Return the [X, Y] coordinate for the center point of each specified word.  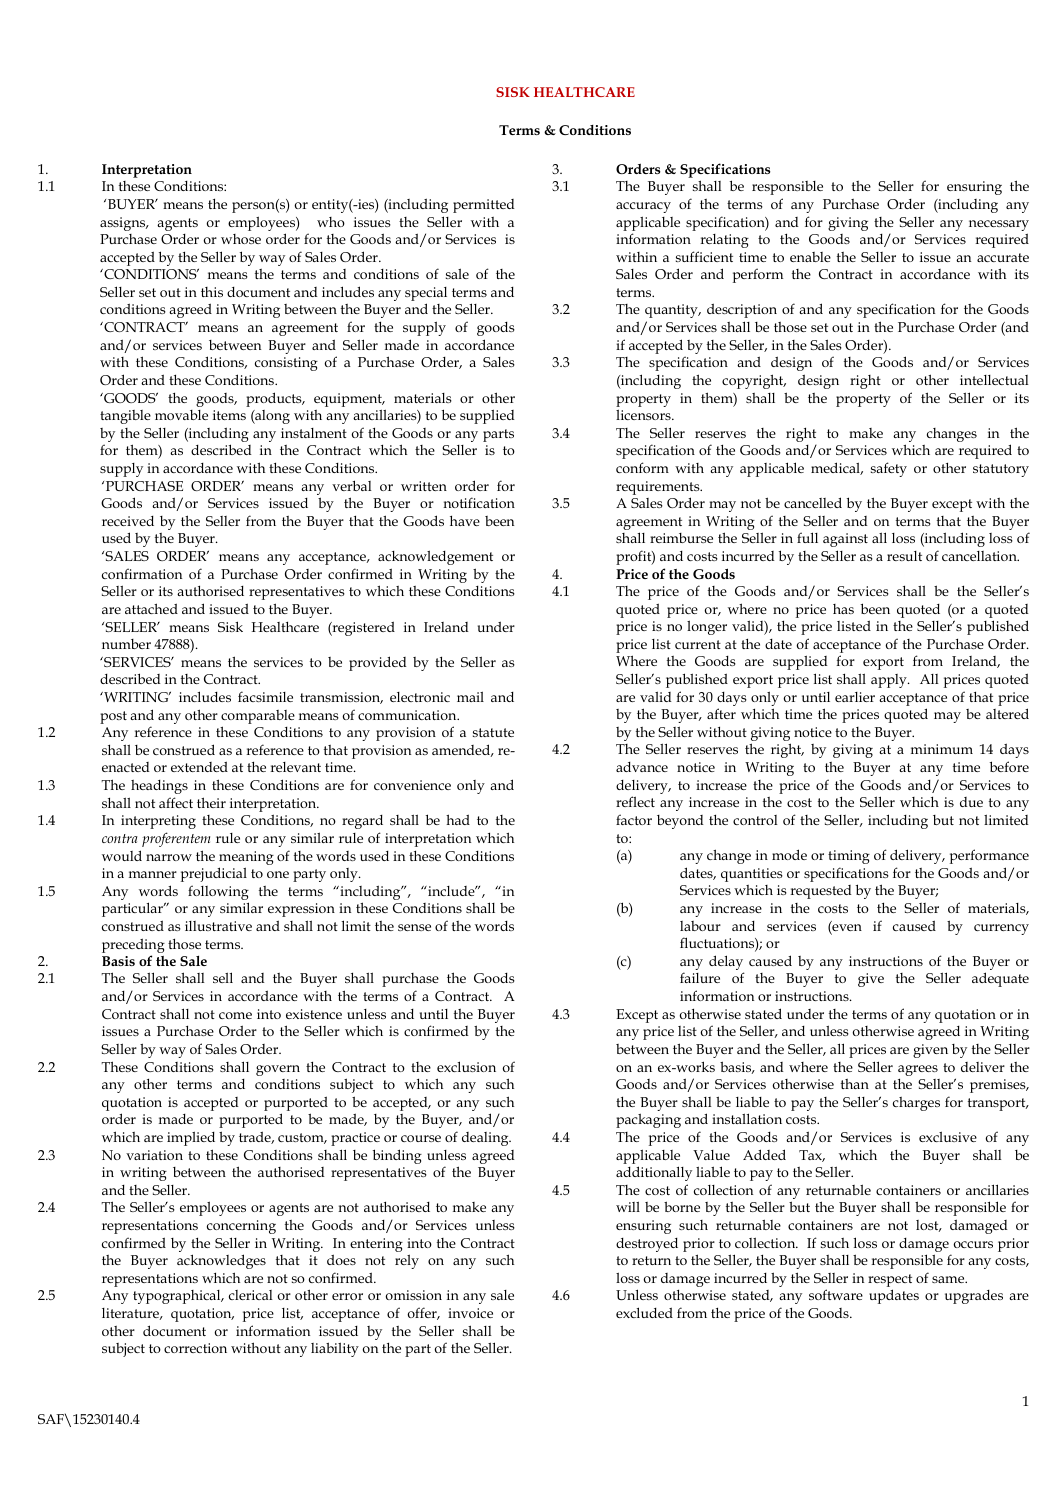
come [235, 1015]
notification [479, 502]
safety [889, 469]
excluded [644, 1312]
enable [810, 257]
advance [642, 767]
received [128, 521]
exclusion [466, 1066]
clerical [251, 1295]
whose [241, 239]
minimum [942, 749]
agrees [918, 1072]
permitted [484, 206]
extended [199, 766]
